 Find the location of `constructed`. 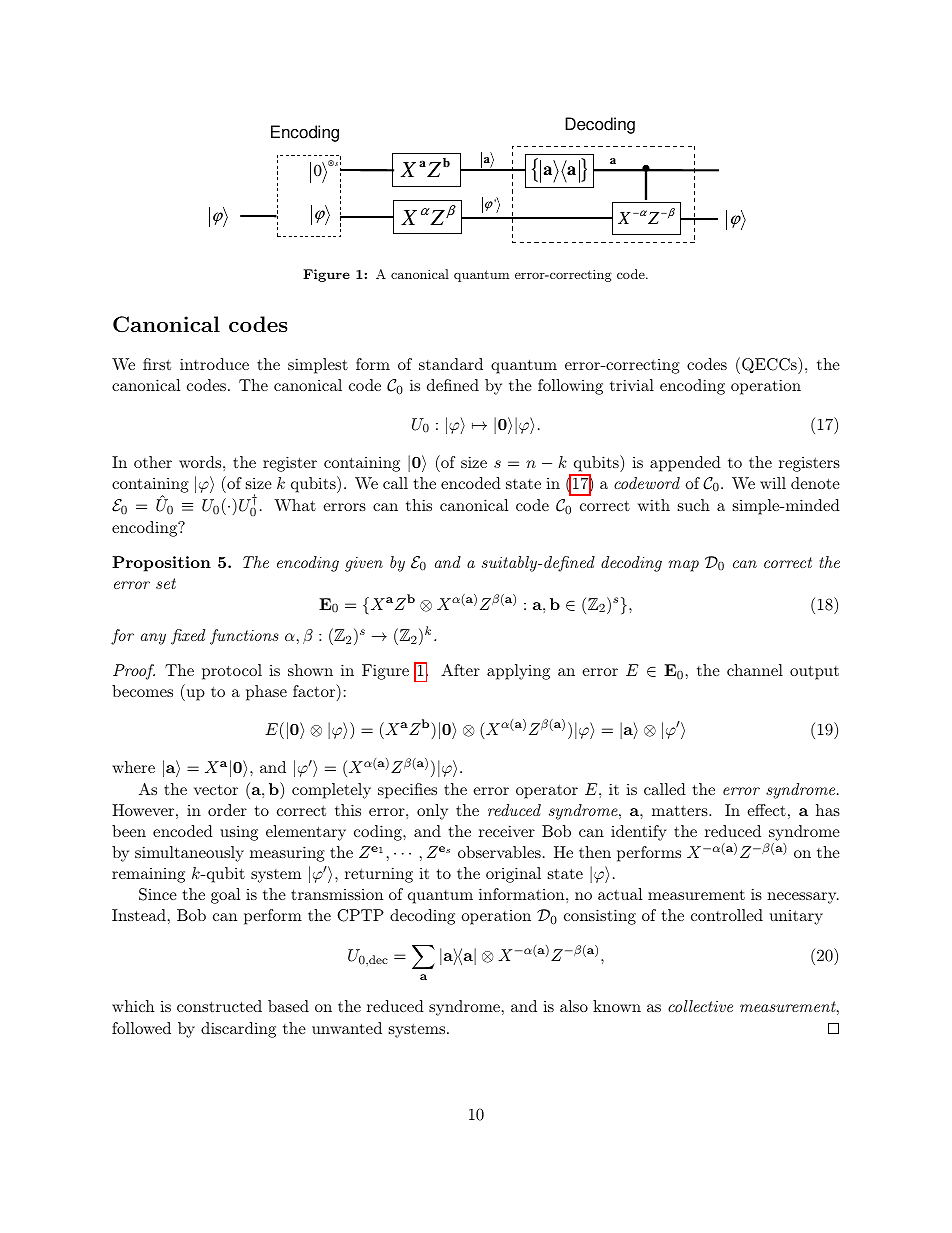

constructed is located at coordinates (219, 1006).
